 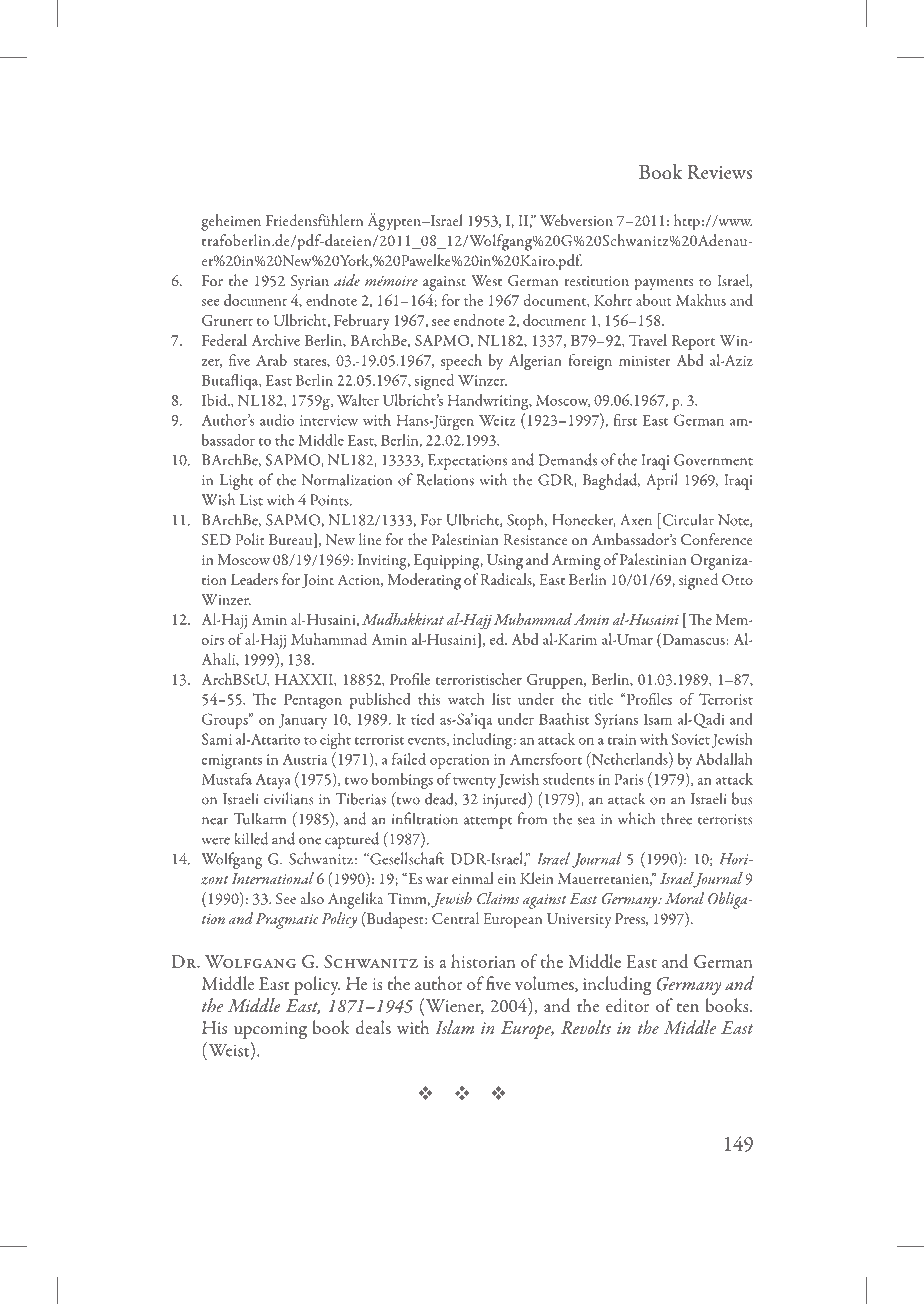 I want to click on aide, so click(x=347, y=280).
